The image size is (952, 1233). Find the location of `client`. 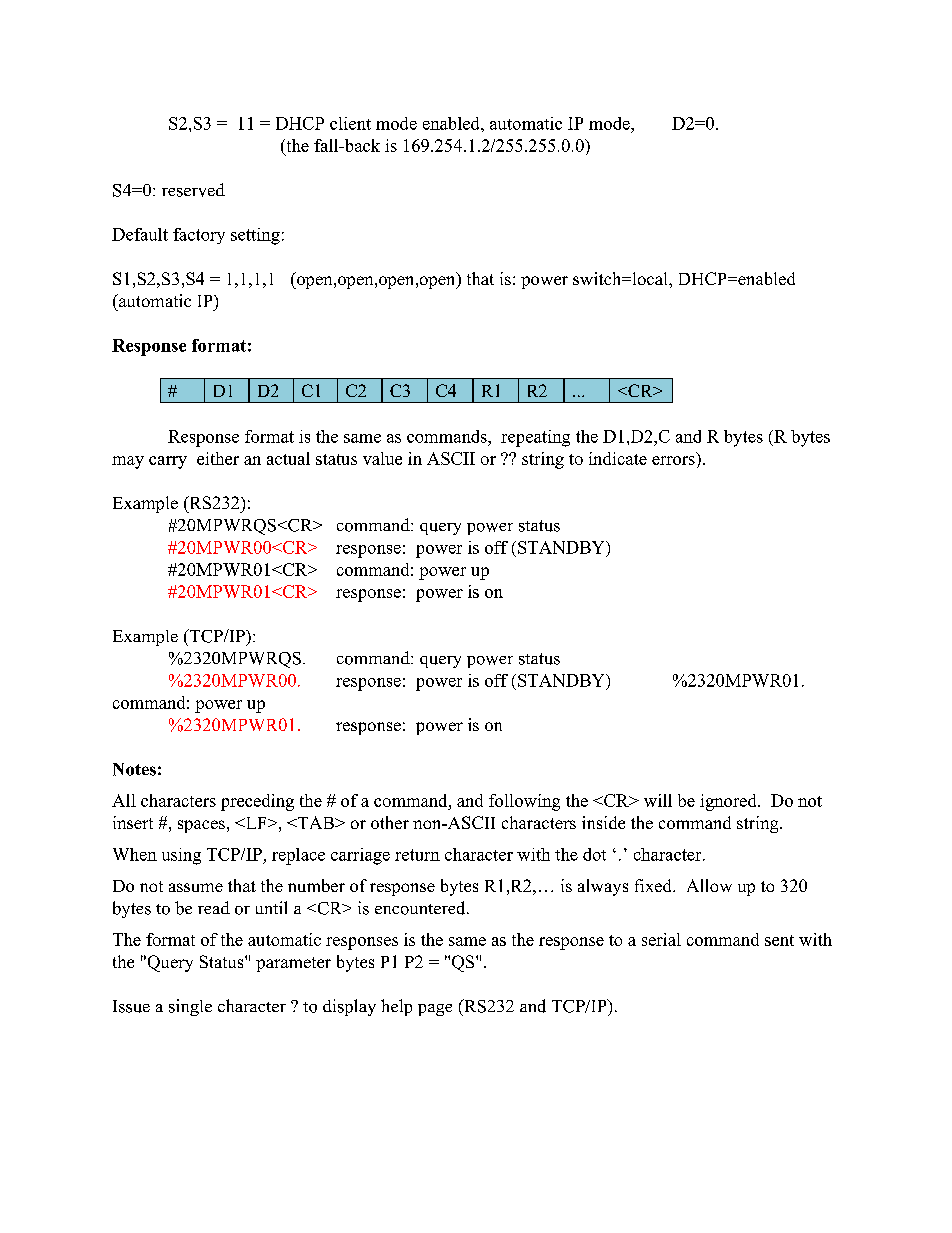

client is located at coordinates (350, 123).
